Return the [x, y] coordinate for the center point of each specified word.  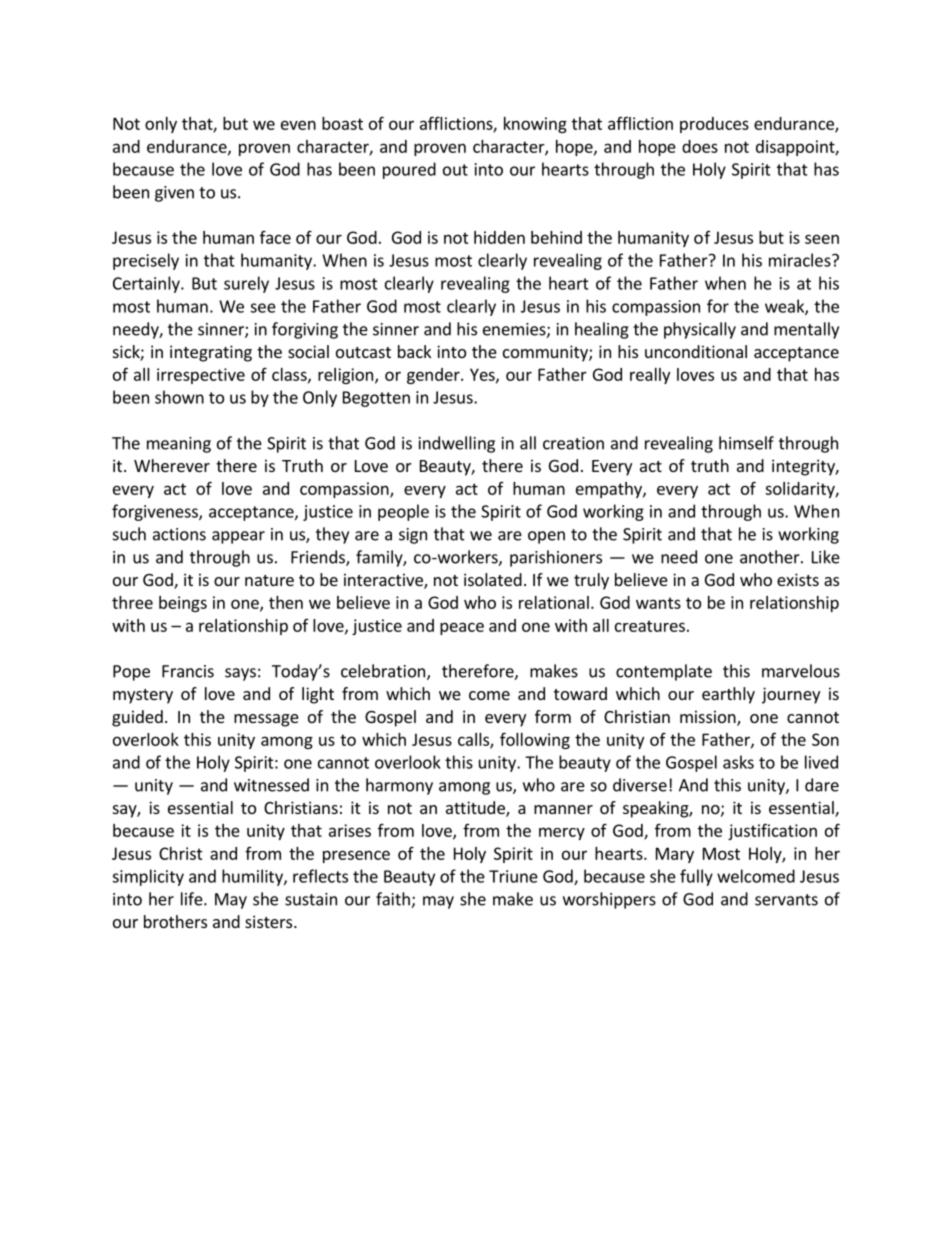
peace [462, 628]
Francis [188, 671]
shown [179, 397]
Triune [513, 876]
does [700, 146]
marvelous [801, 671]
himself [746, 443]
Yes [483, 375]
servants [786, 900]
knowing [535, 125]
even [298, 125]
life [193, 899]
